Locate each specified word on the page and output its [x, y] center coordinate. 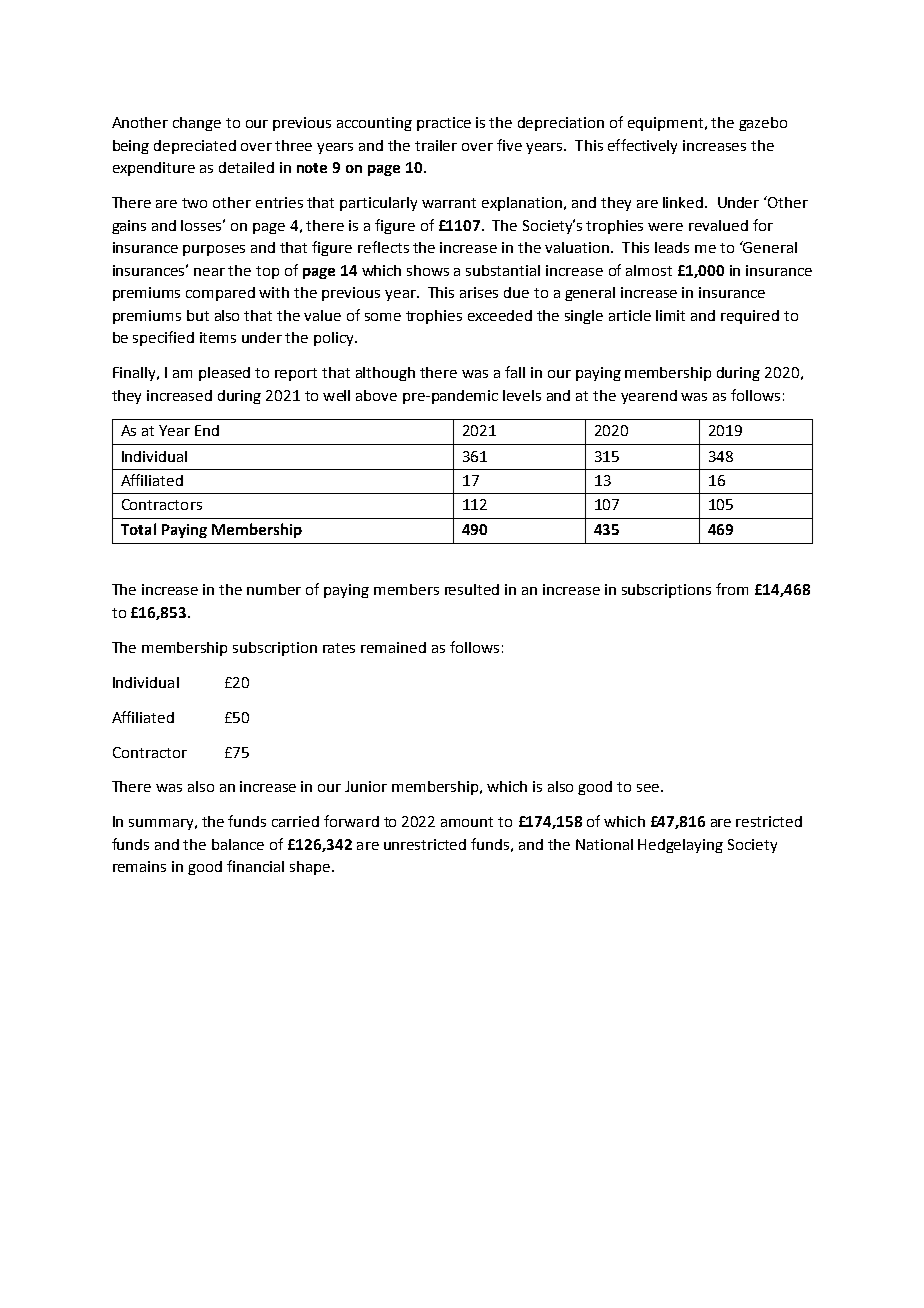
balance [238, 844]
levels [522, 395]
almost [649, 270]
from [732, 589]
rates [339, 648]
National [604, 844]
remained [393, 647]
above [376, 395]
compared [220, 294]
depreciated [195, 147]
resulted [472, 589]
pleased [224, 374]
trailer [436, 145]
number [274, 589]
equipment [665, 124]
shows [428, 270]
